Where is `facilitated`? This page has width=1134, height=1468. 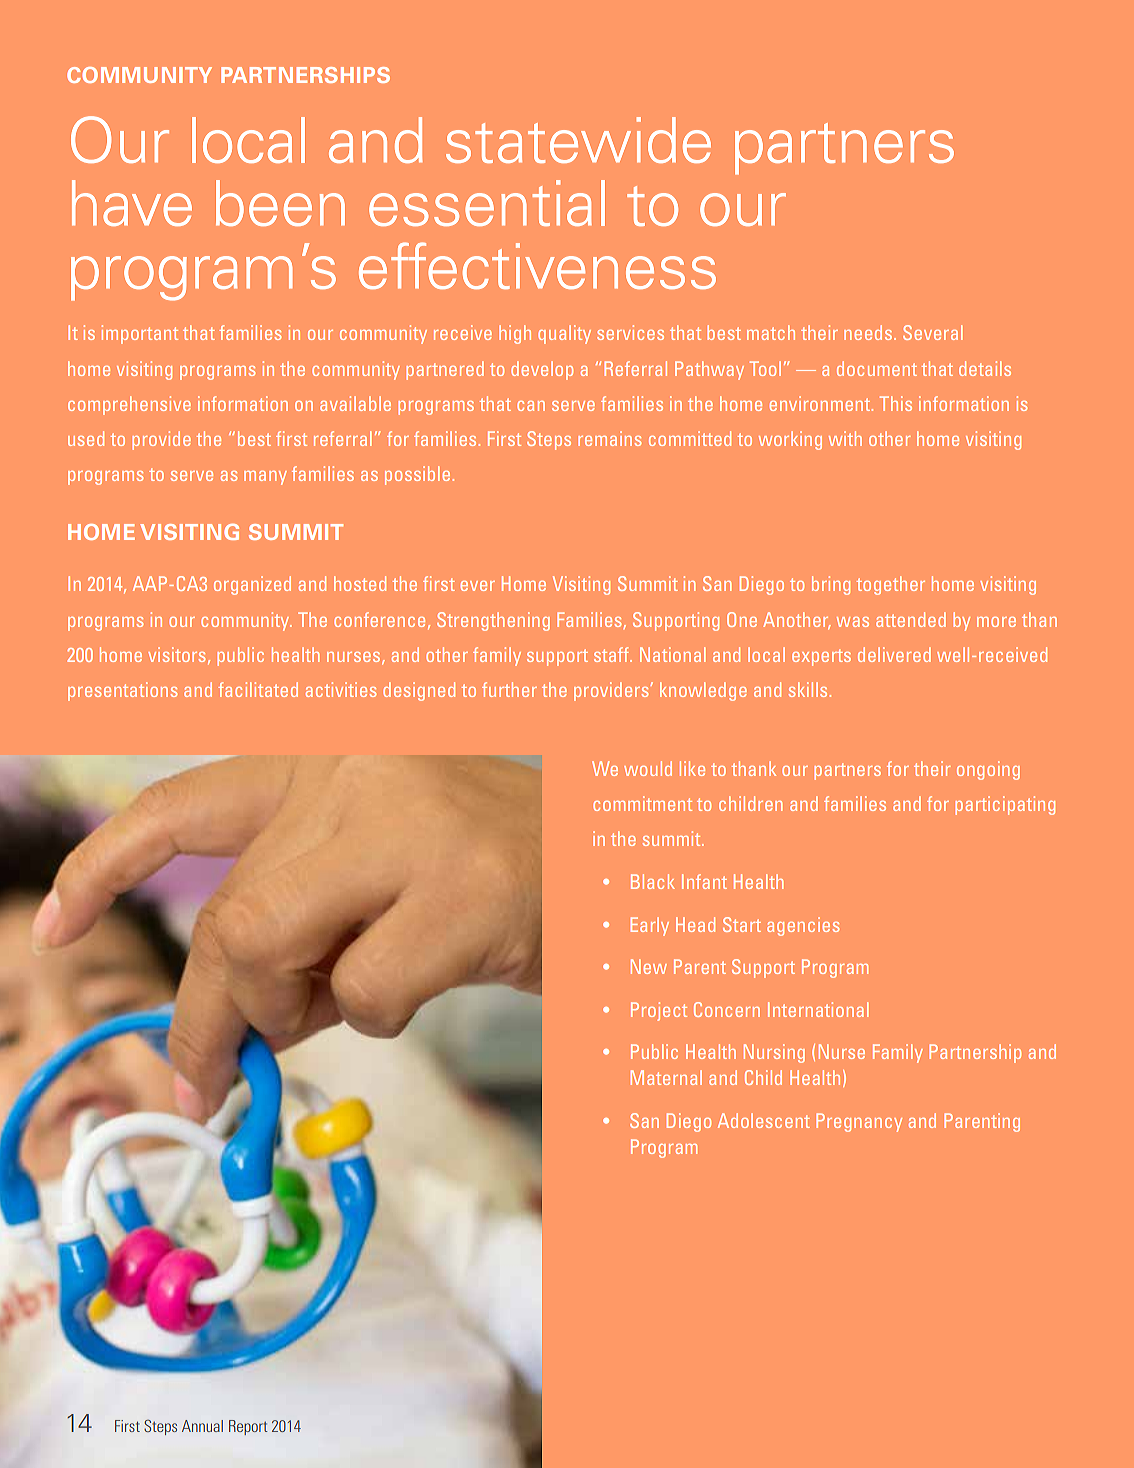
facilitated is located at coordinates (258, 689).
